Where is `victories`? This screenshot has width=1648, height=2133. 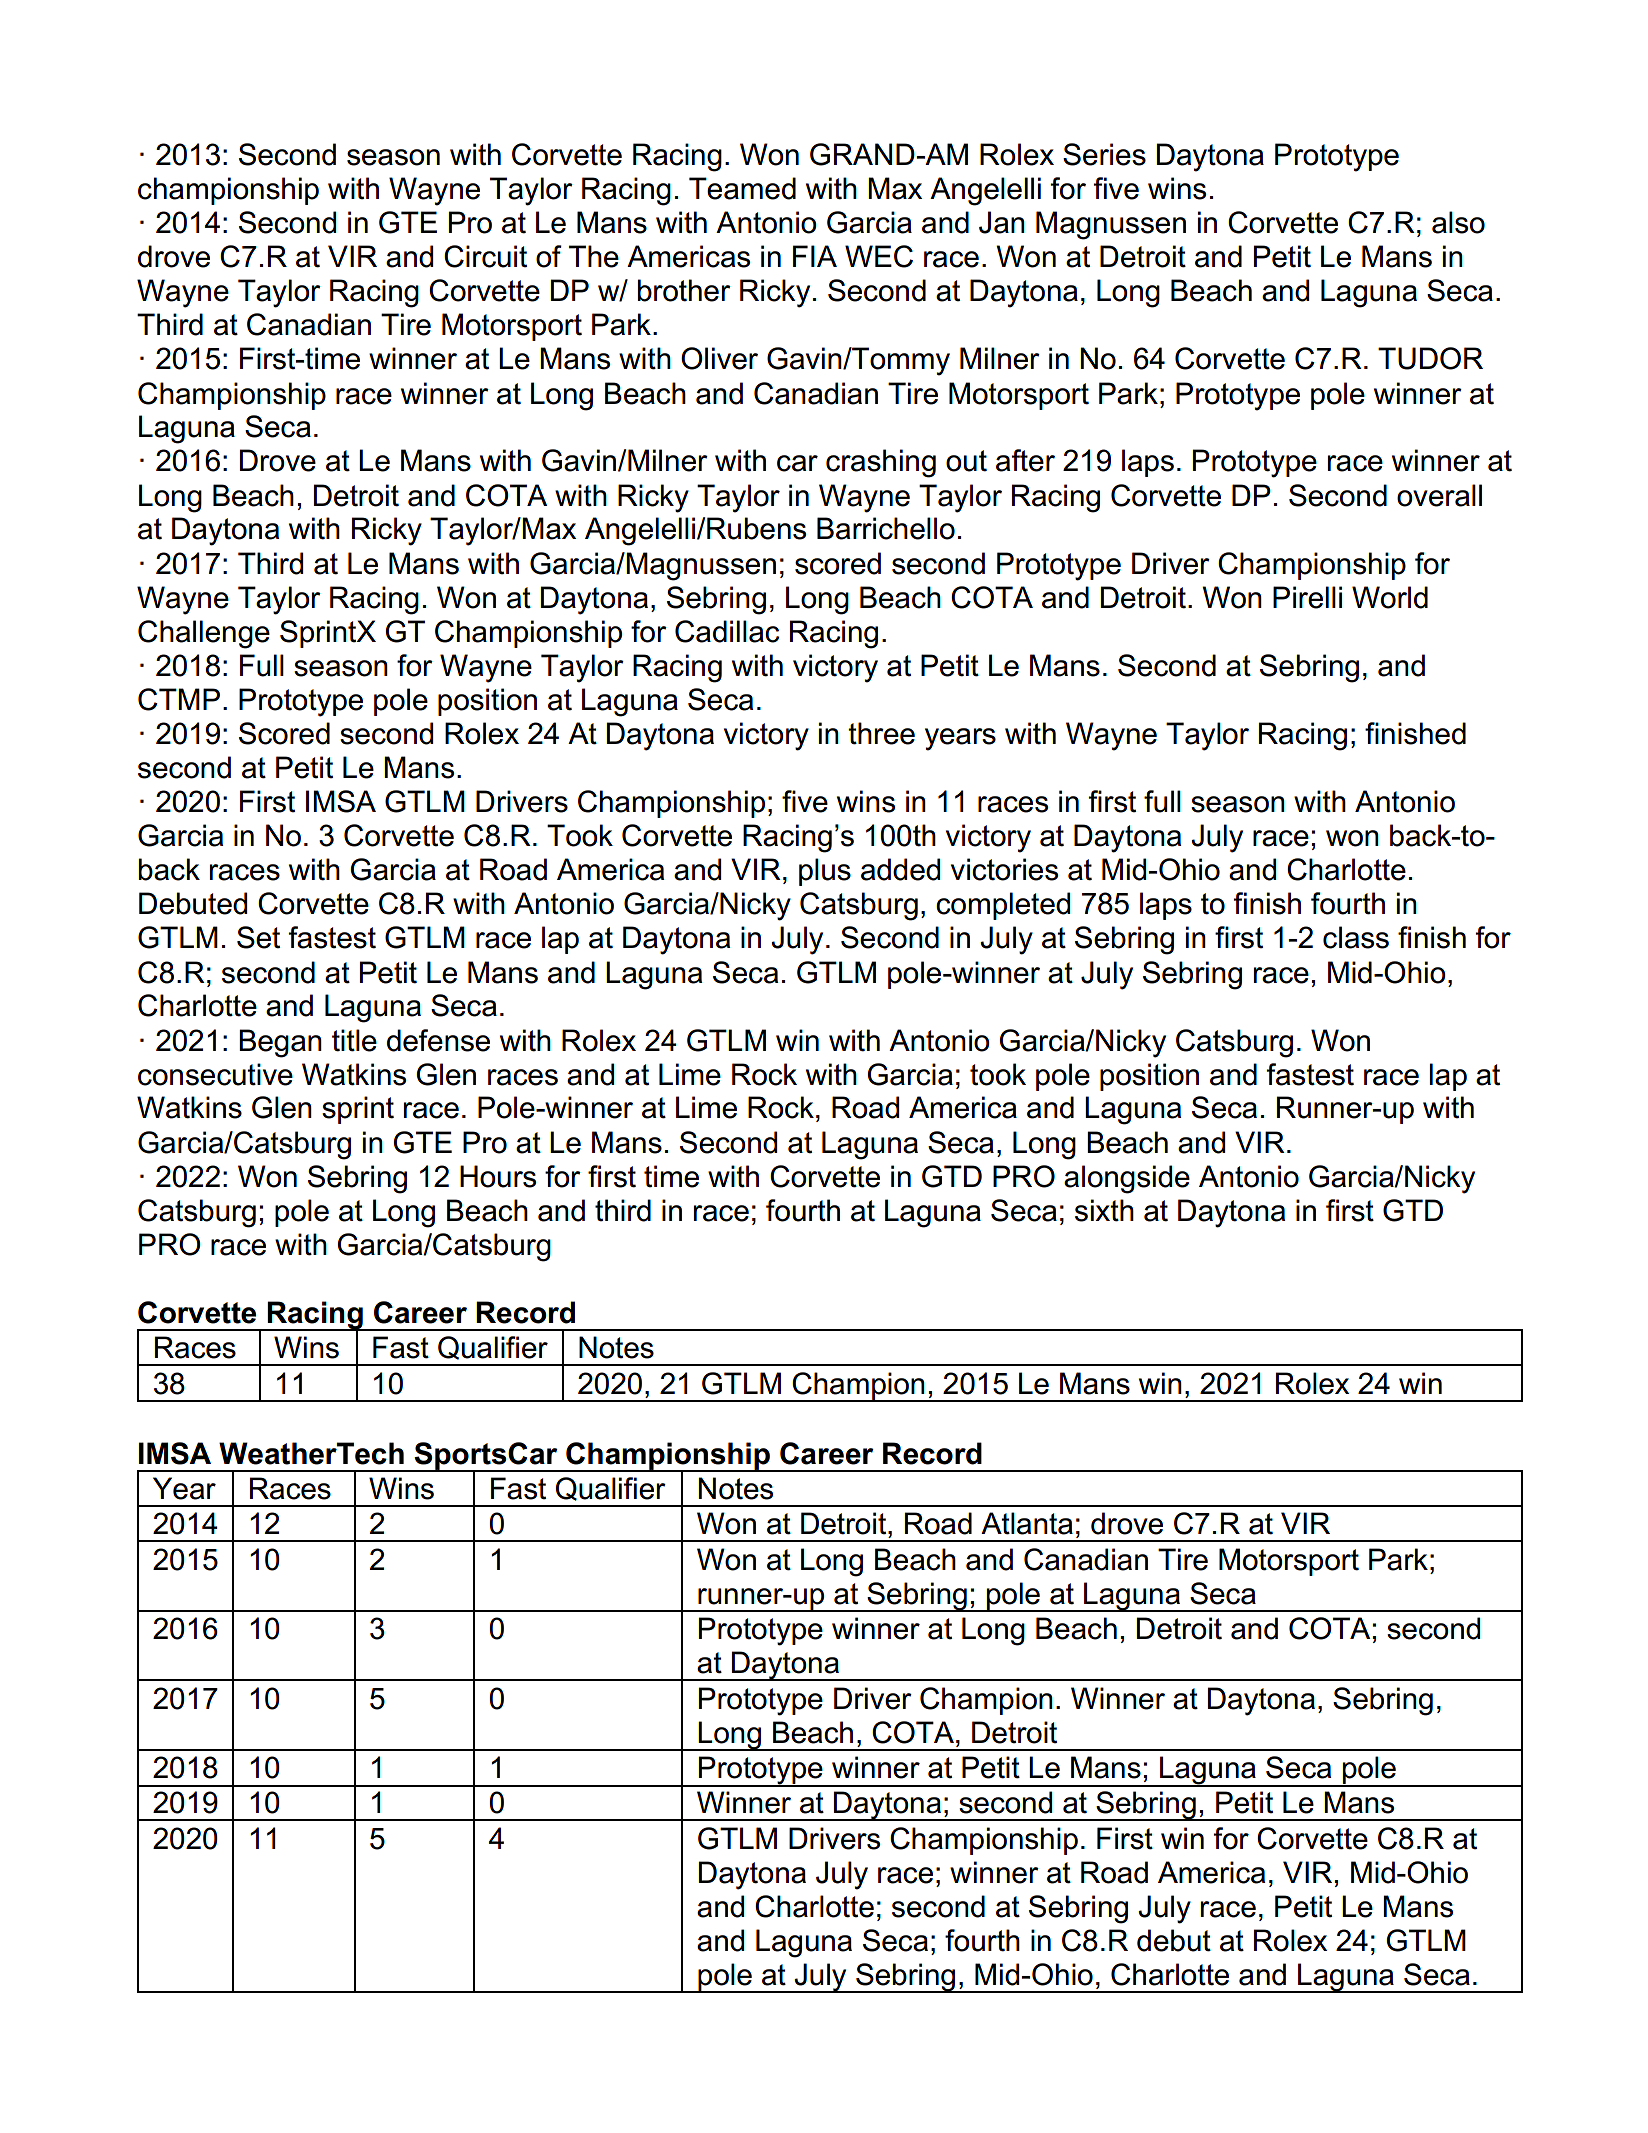
victories is located at coordinates (1004, 869).
